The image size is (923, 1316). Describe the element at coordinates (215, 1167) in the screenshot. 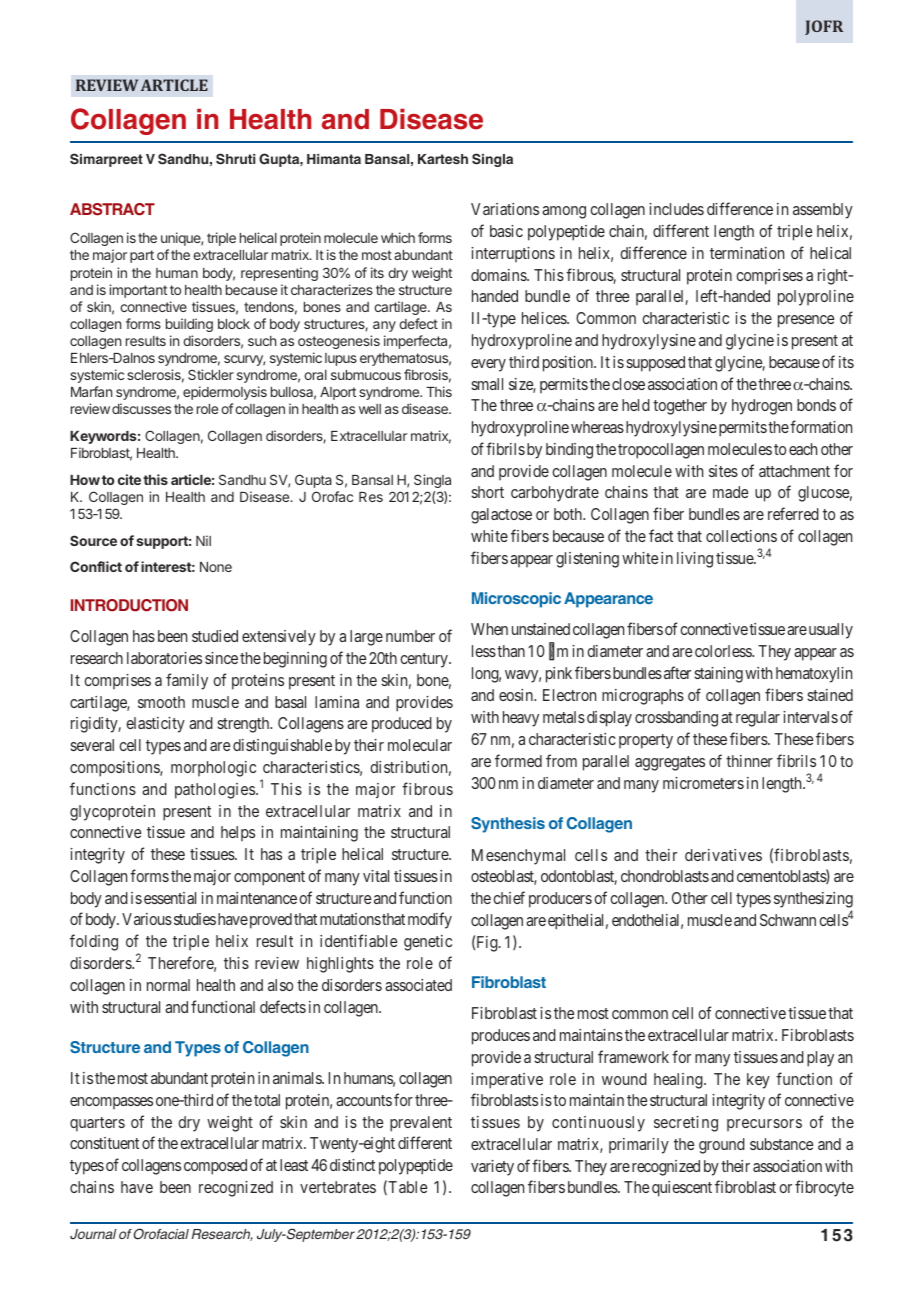

I see `composed` at that location.
